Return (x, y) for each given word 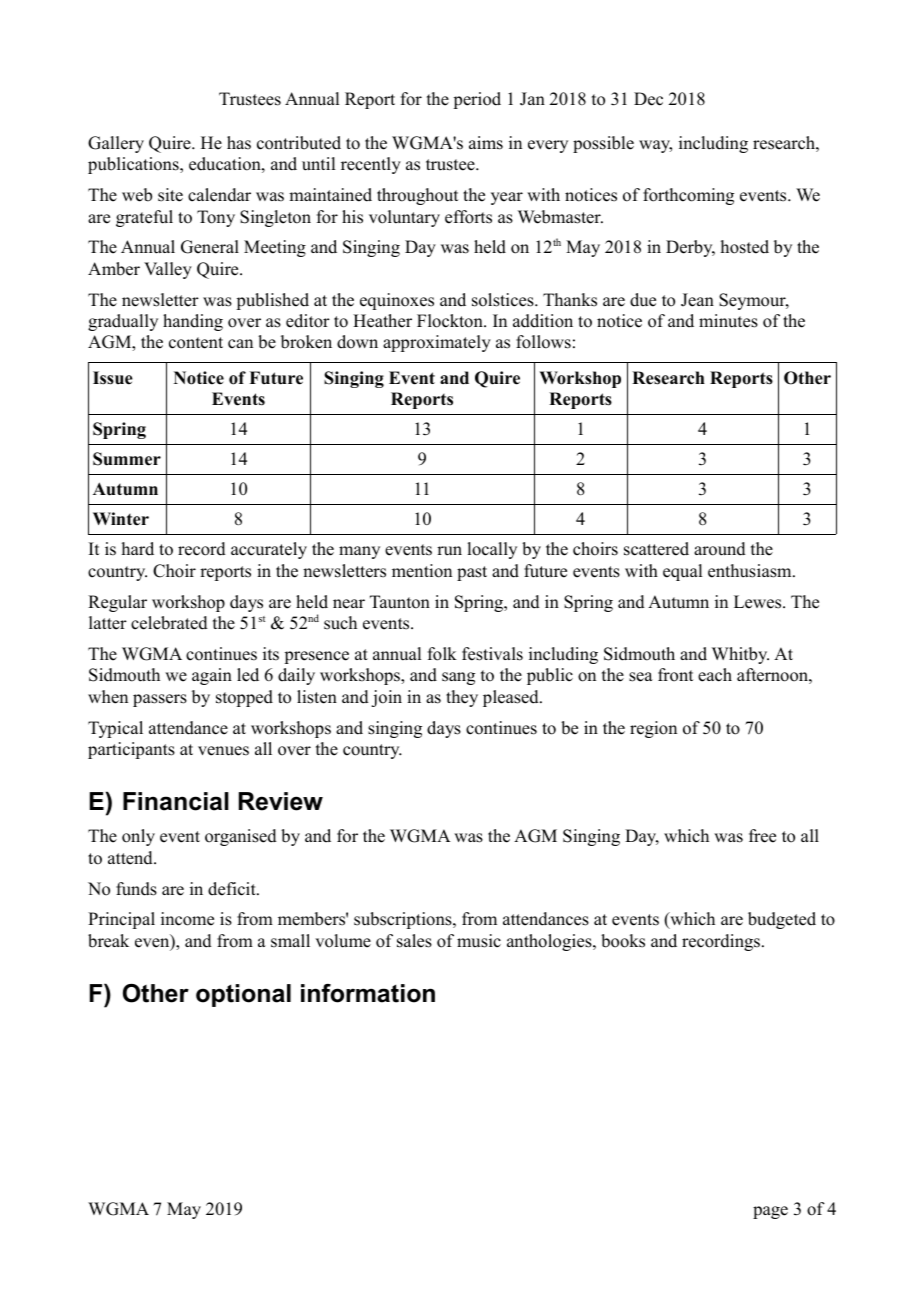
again (212, 676)
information (368, 993)
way (655, 146)
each (715, 675)
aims (486, 143)
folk (442, 654)
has (239, 143)
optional (243, 995)
